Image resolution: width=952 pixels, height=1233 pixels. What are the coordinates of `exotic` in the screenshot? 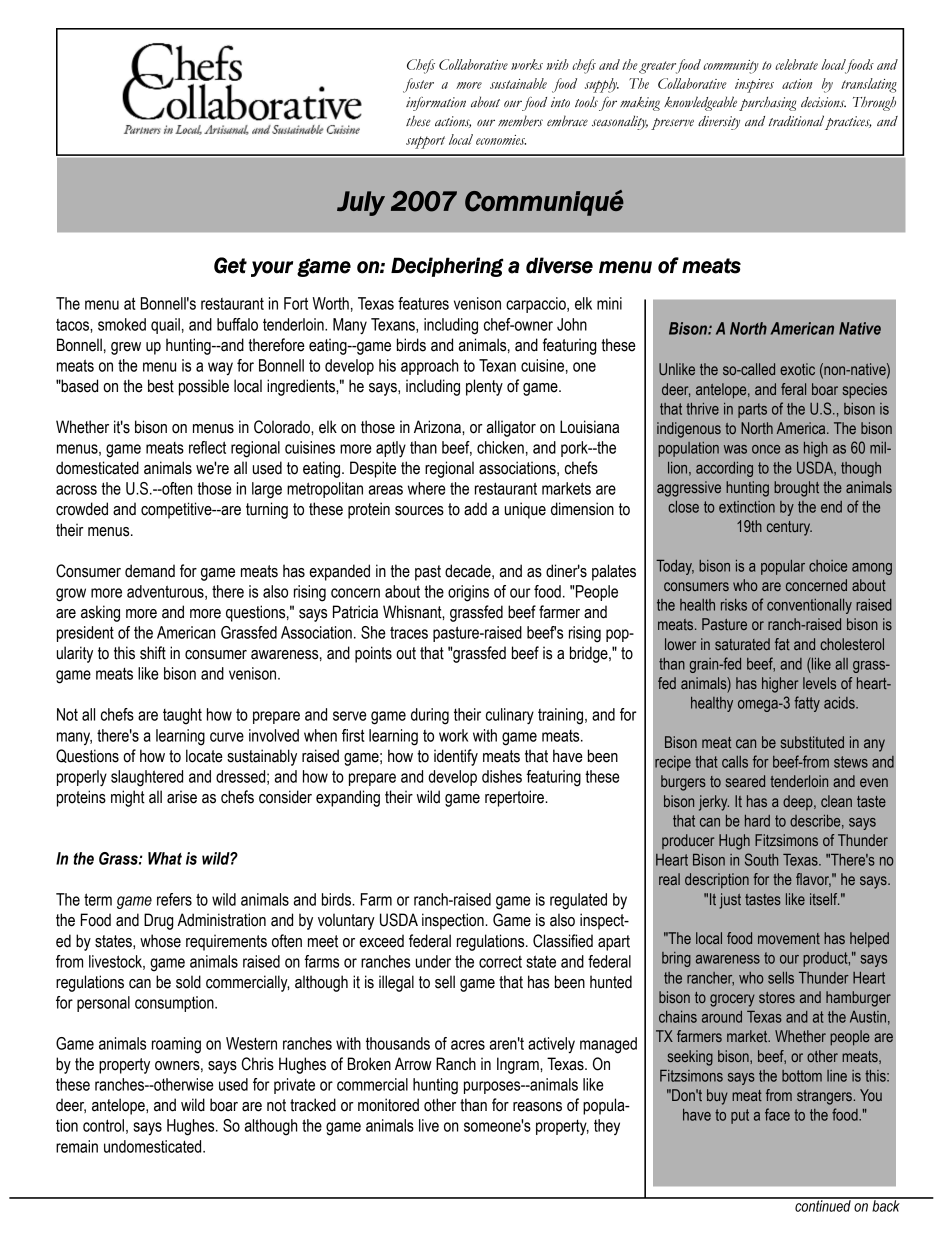 It's located at (797, 369).
